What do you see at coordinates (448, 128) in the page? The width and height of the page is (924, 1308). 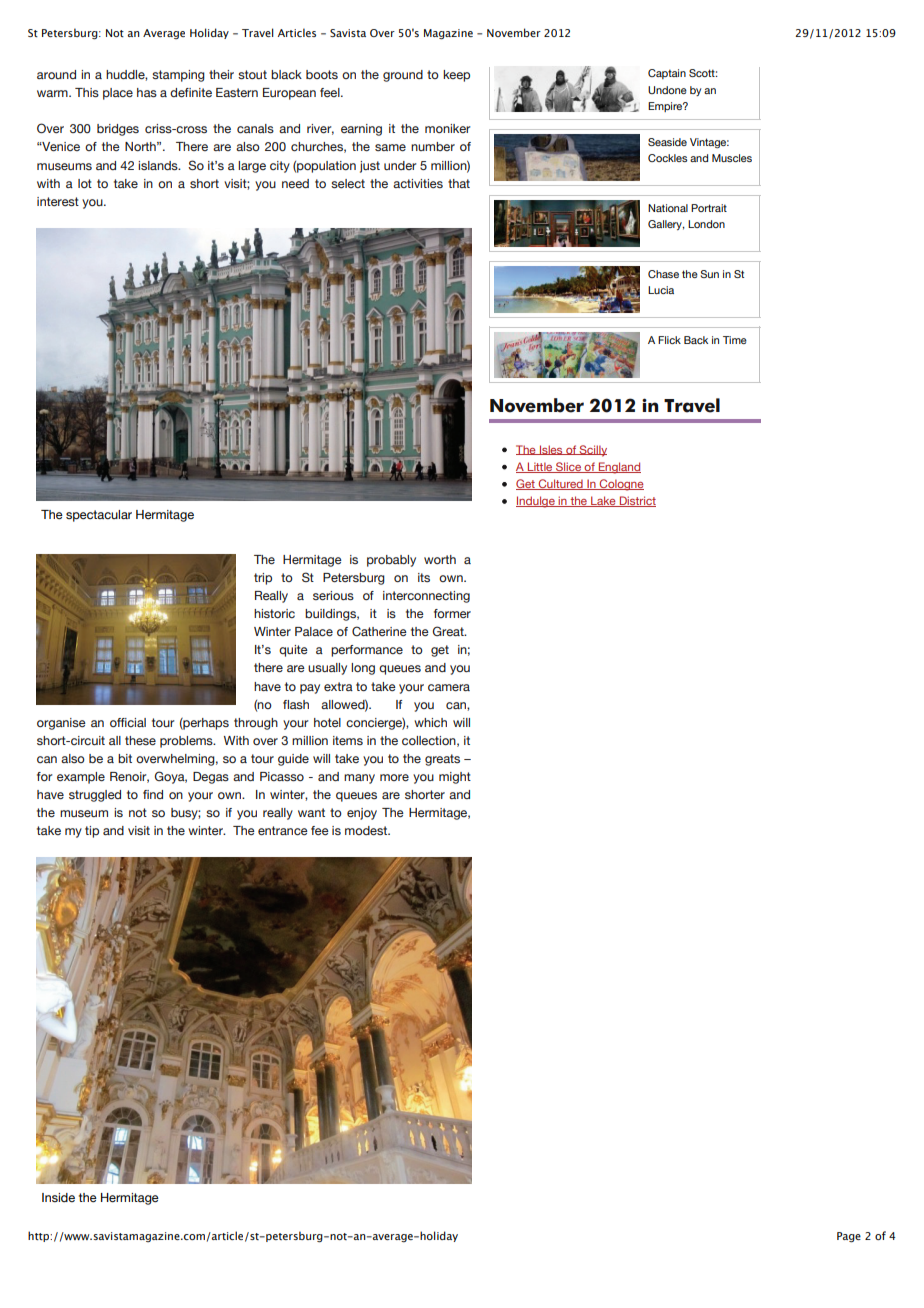 I see `moniker` at bounding box center [448, 128].
